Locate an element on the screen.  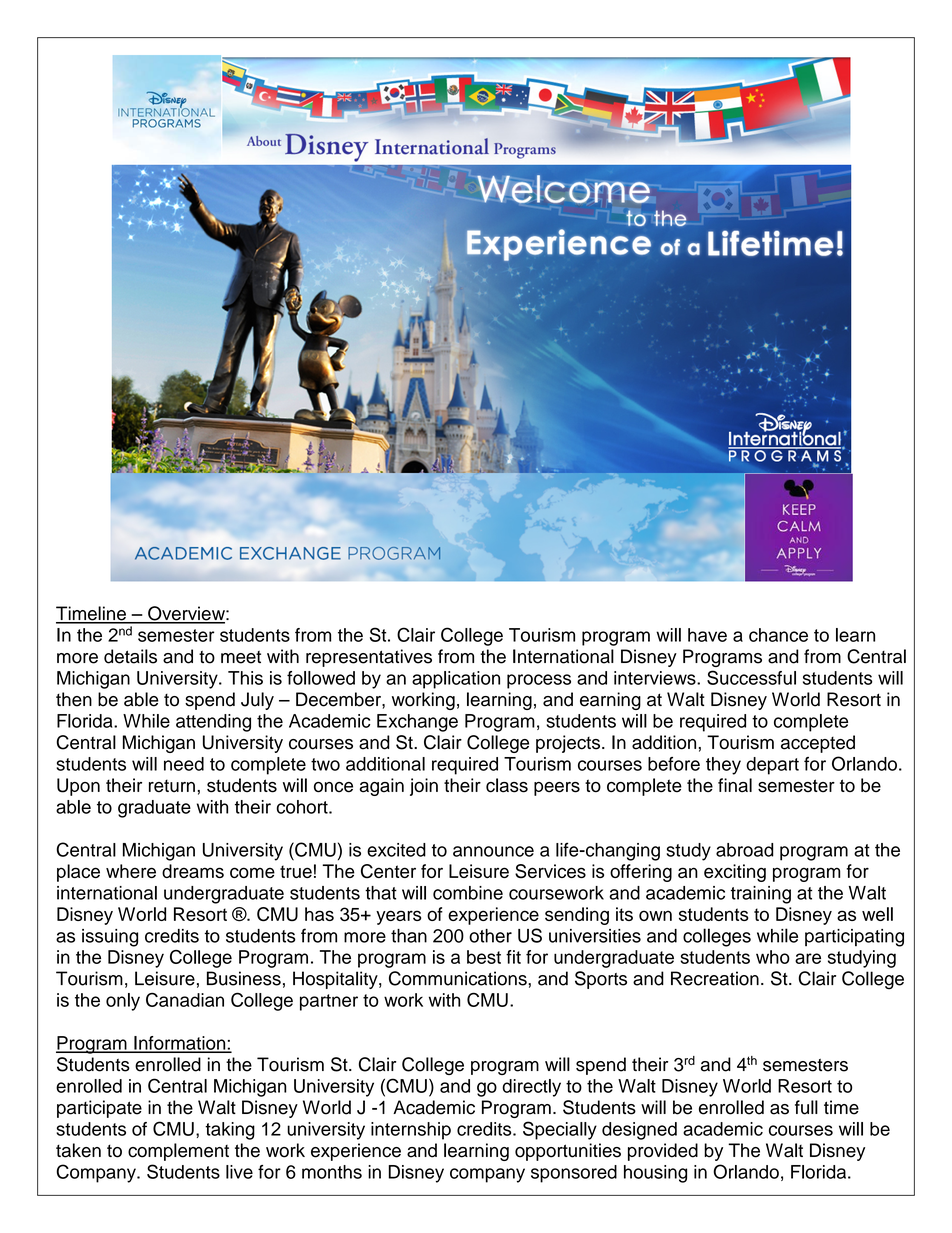
combine is located at coordinates (468, 893).
